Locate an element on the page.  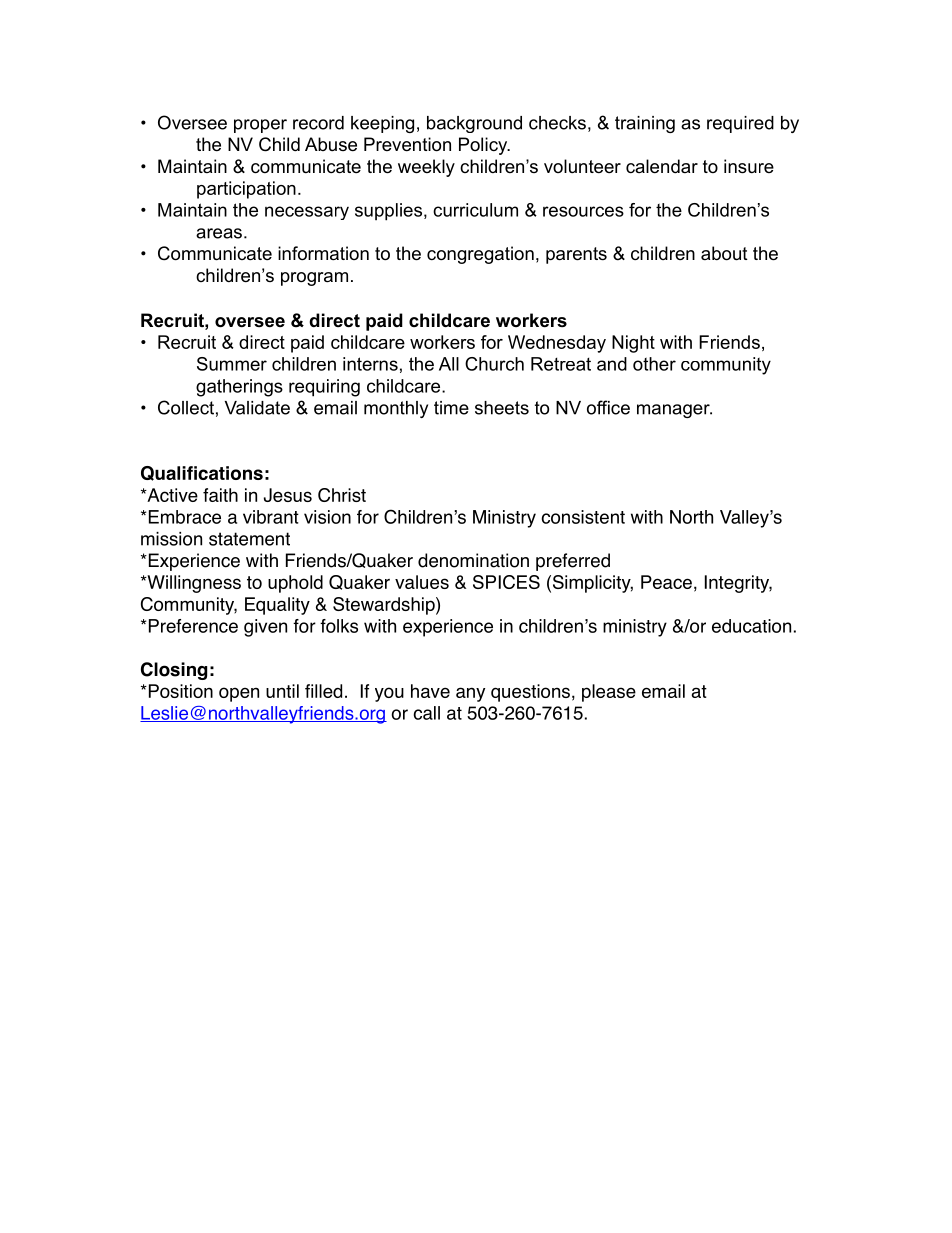
denomination is located at coordinates (473, 560).
